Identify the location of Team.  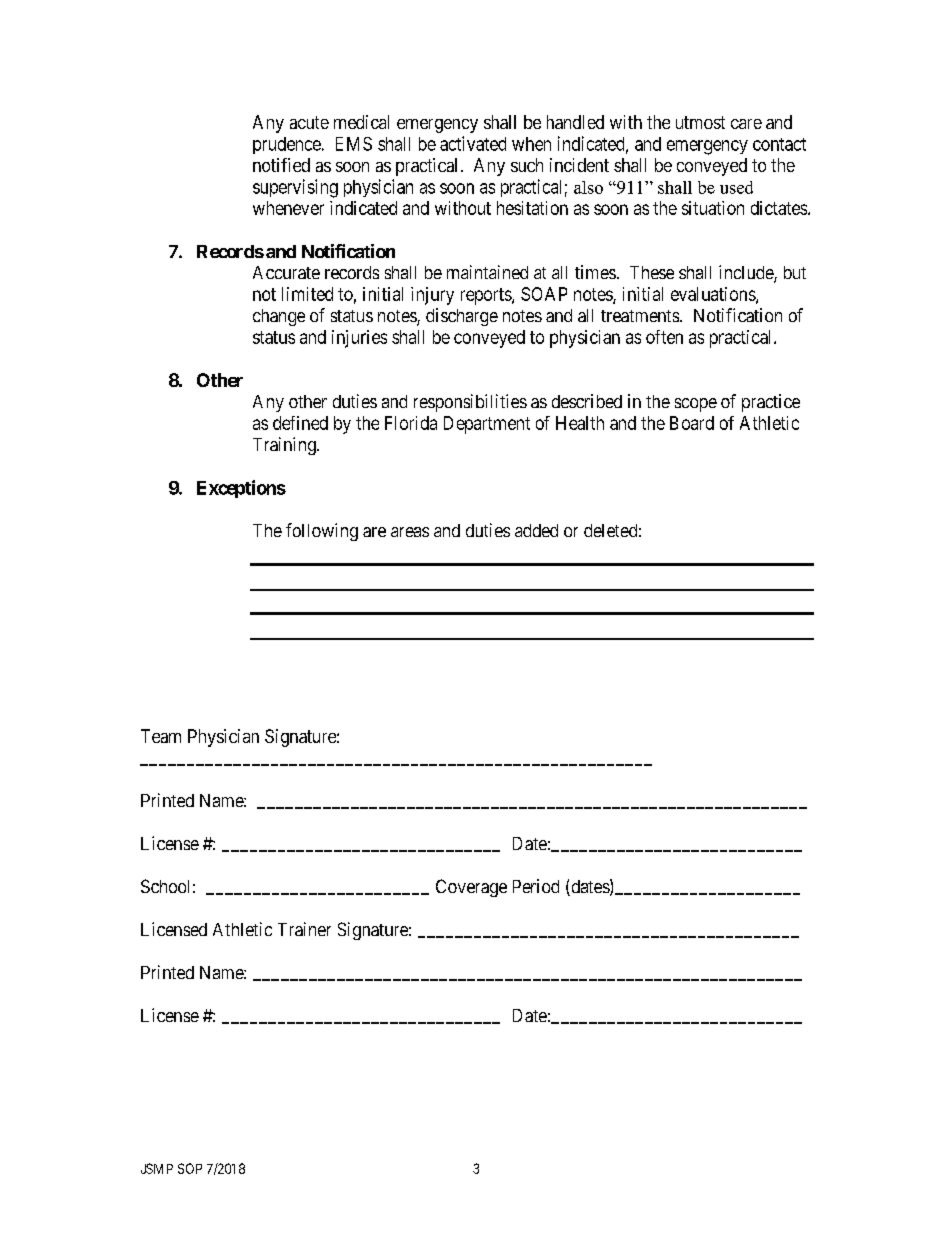
(161, 736).
